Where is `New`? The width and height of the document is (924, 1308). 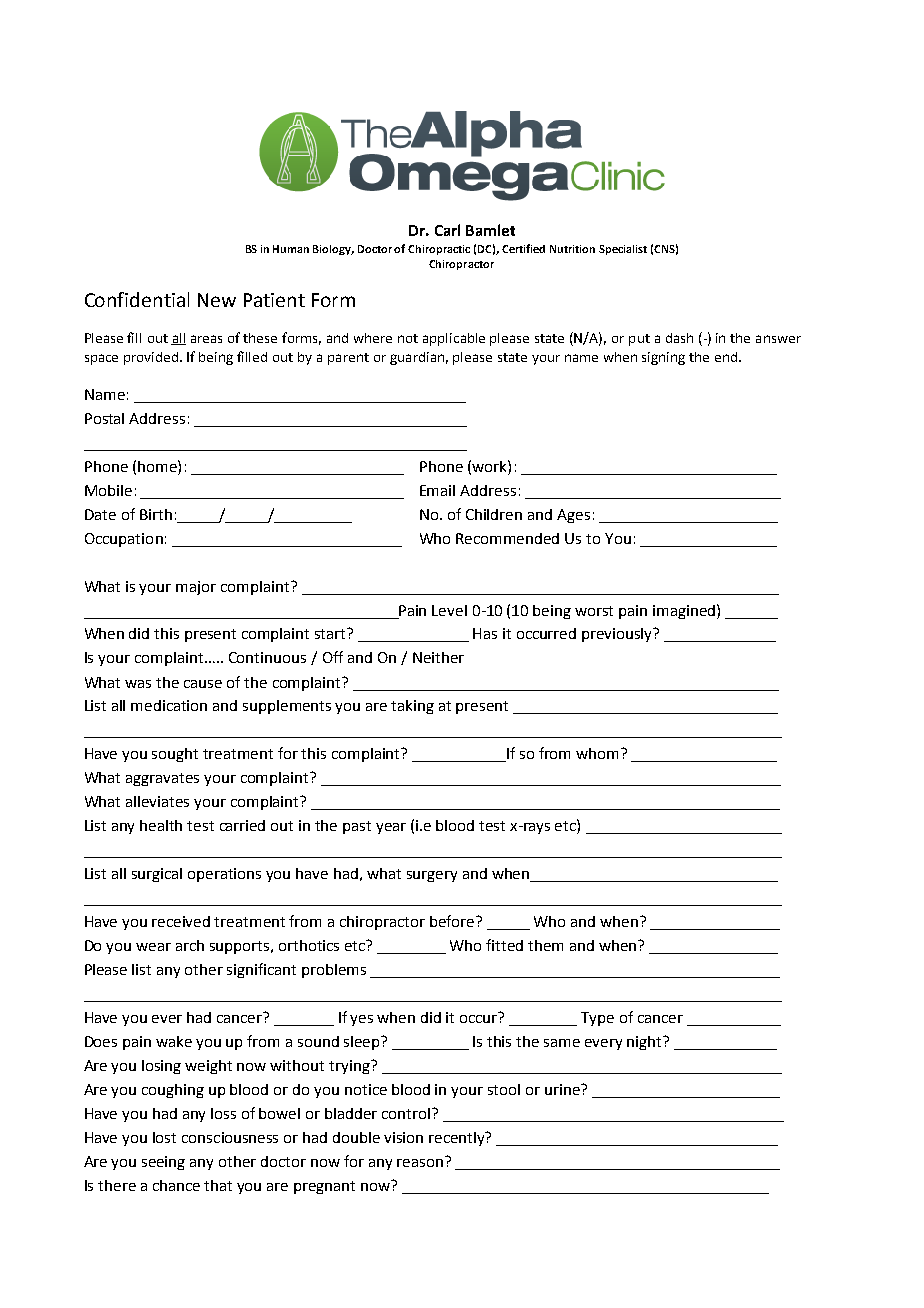
New is located at coordinates (217, 300).
